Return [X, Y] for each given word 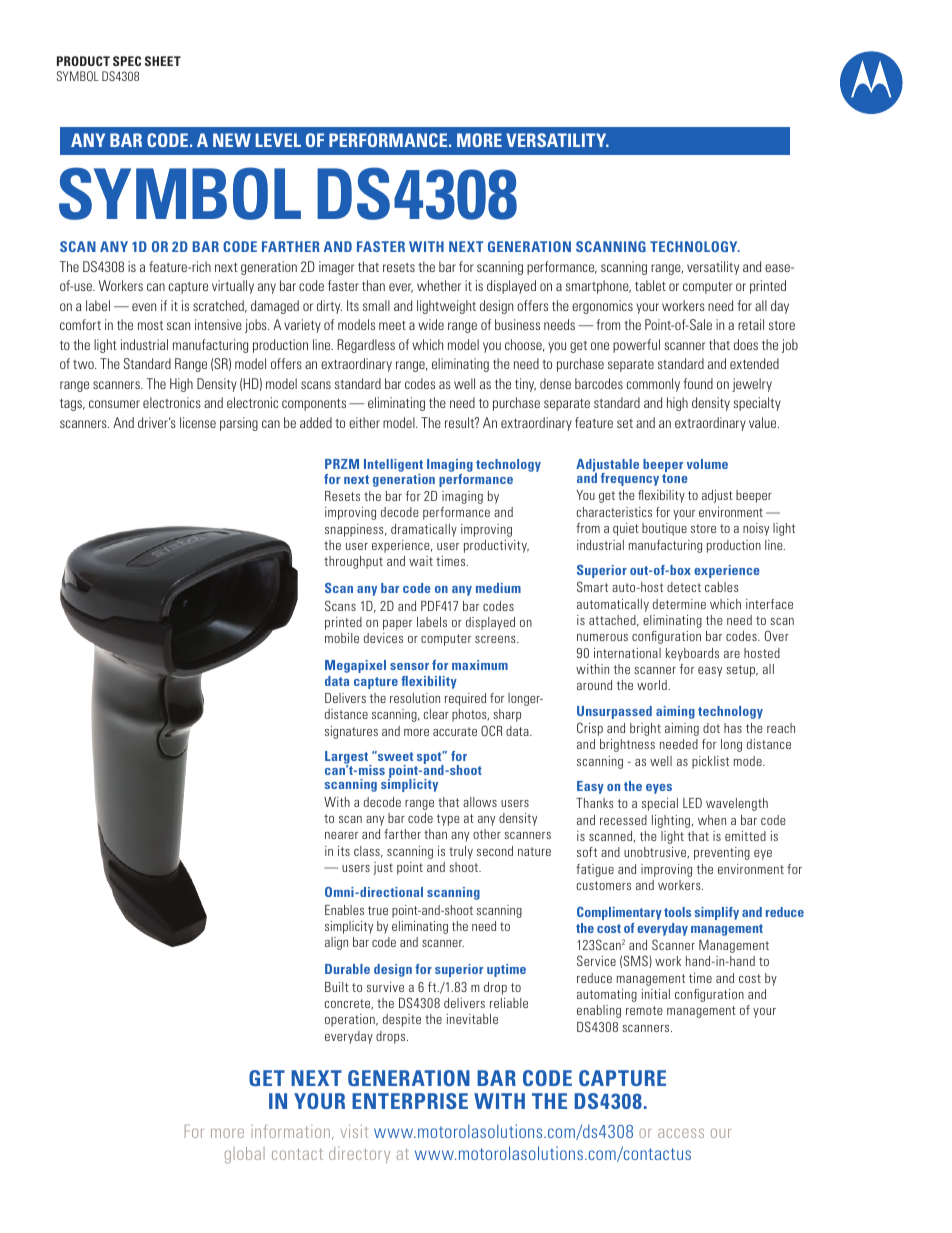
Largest [348, 759]
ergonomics [602, 307]
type [448, 820]
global [245, 1155]
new [232, 140]
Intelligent [393, 467]
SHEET [163, 61]
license [198, 422]
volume [707, 464]
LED [692, 803]
